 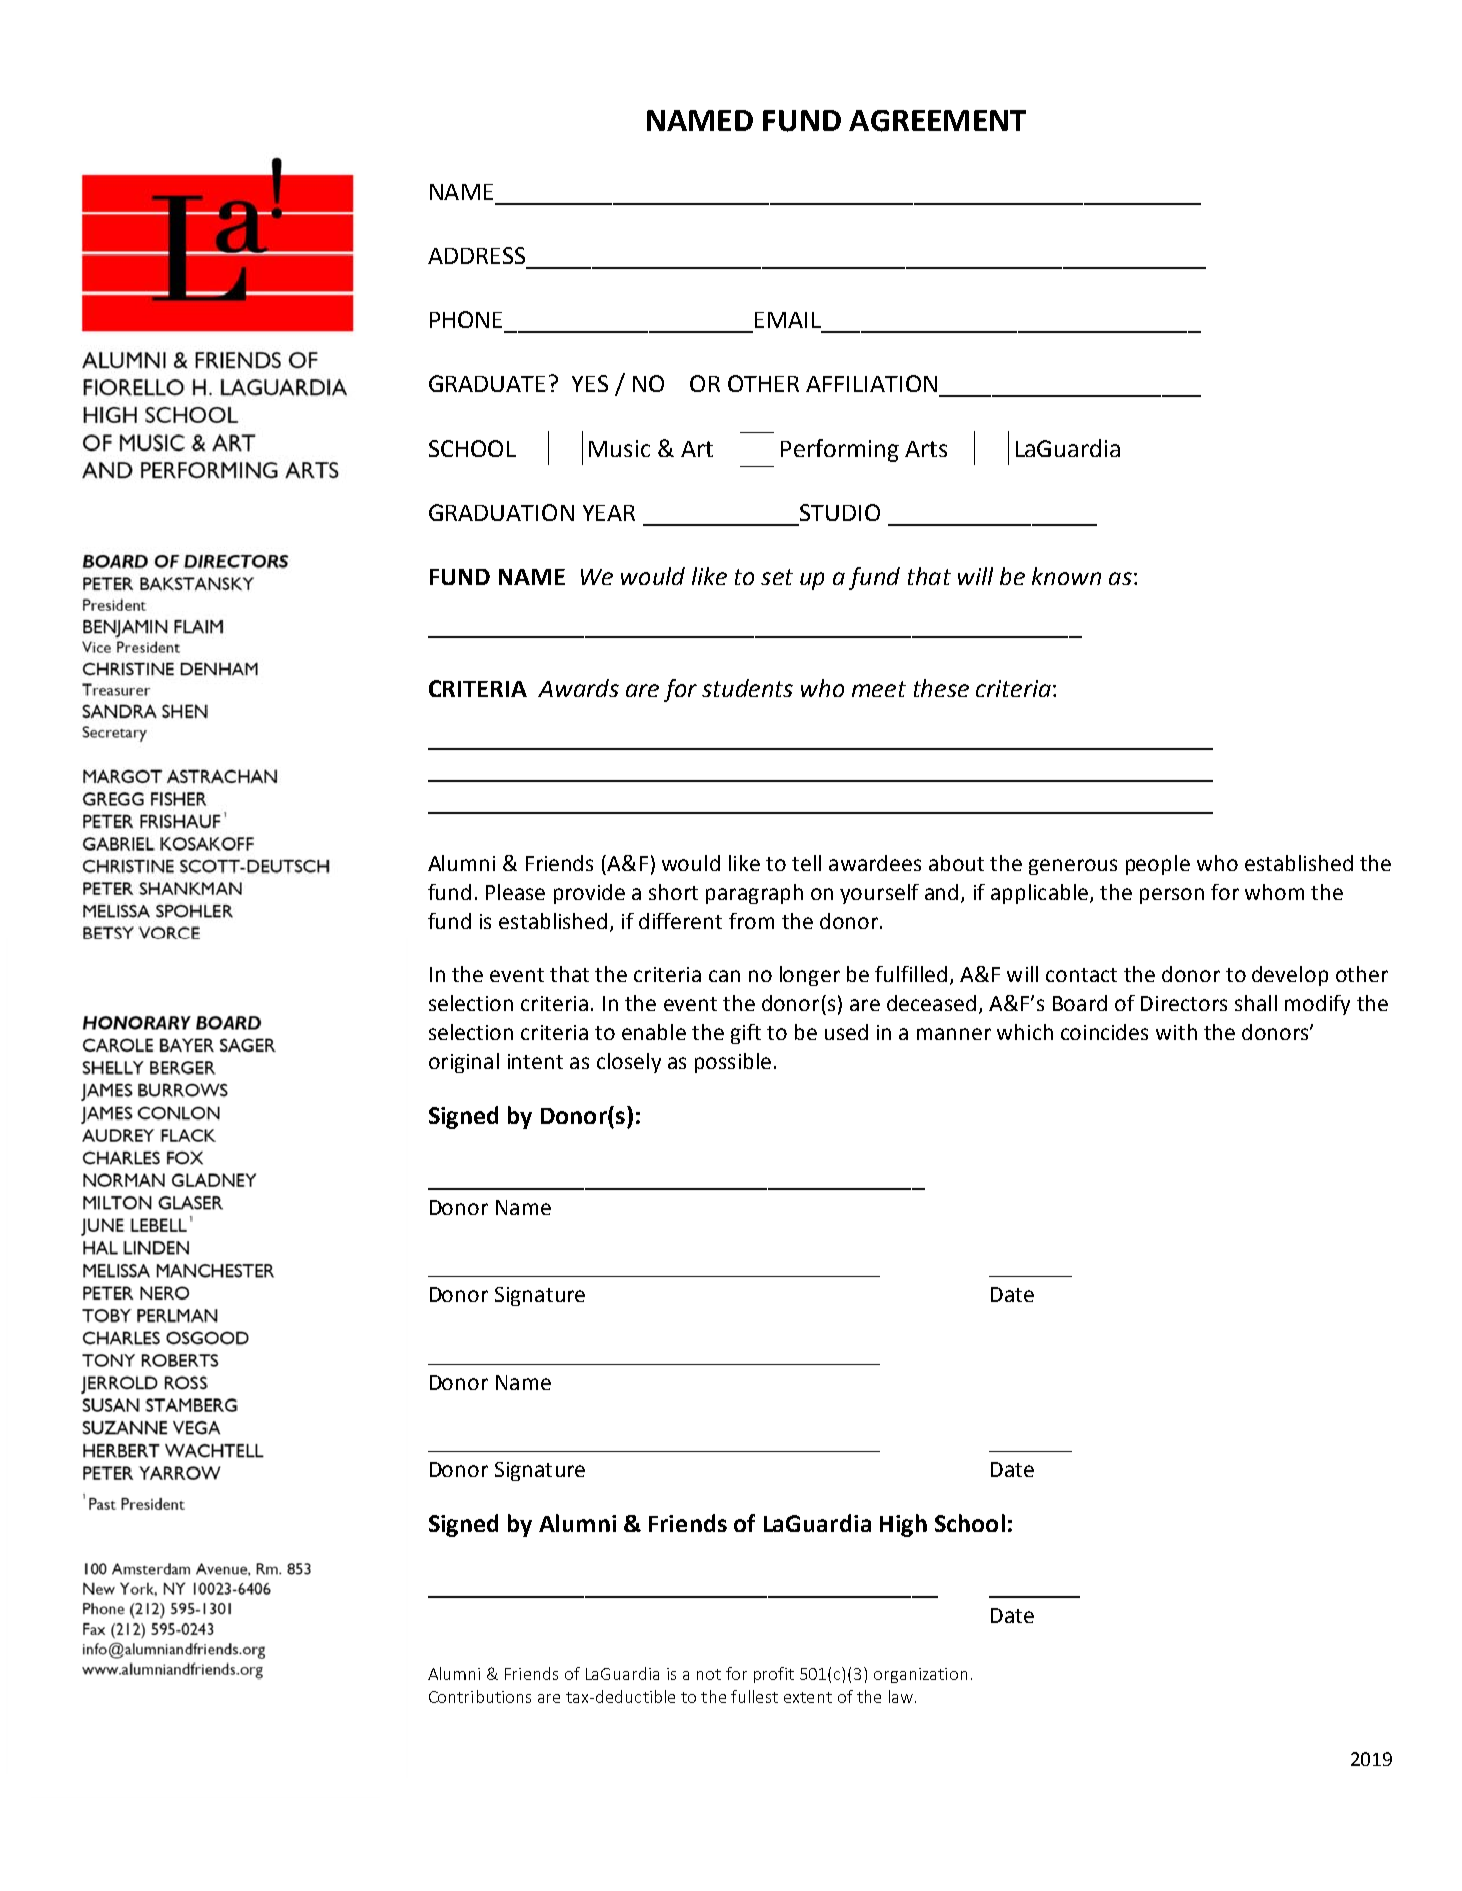 I want to click on used, so click(x=846, y=1032).
